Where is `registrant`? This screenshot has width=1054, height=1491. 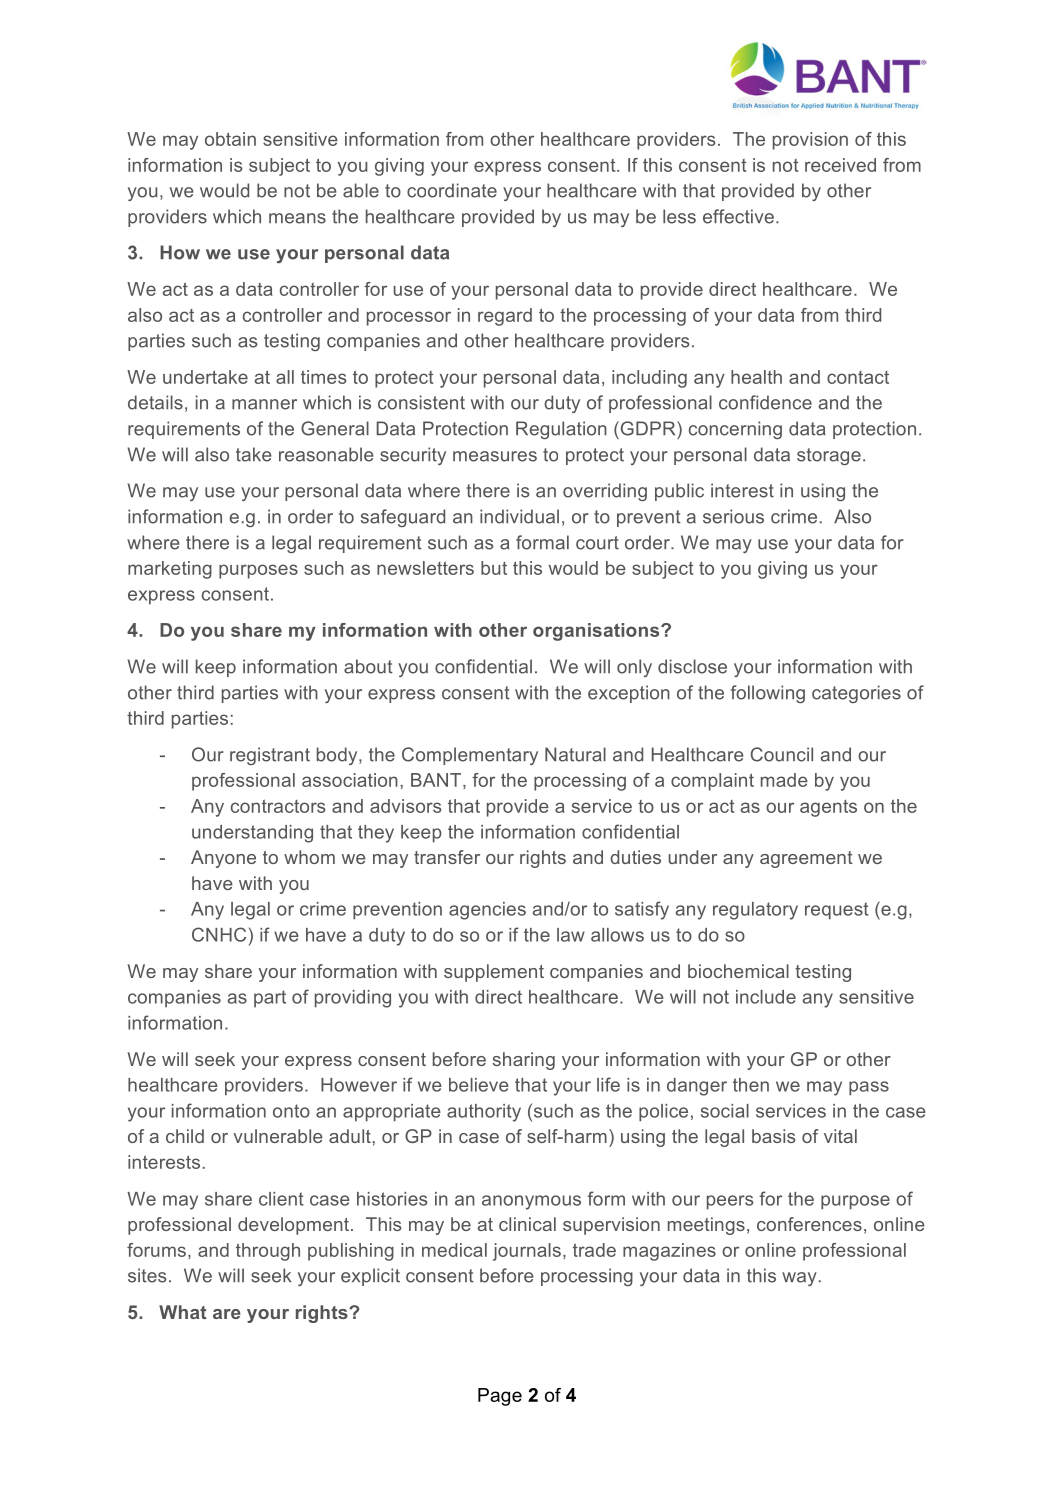
registrant is located at coordinates (270, 756).
